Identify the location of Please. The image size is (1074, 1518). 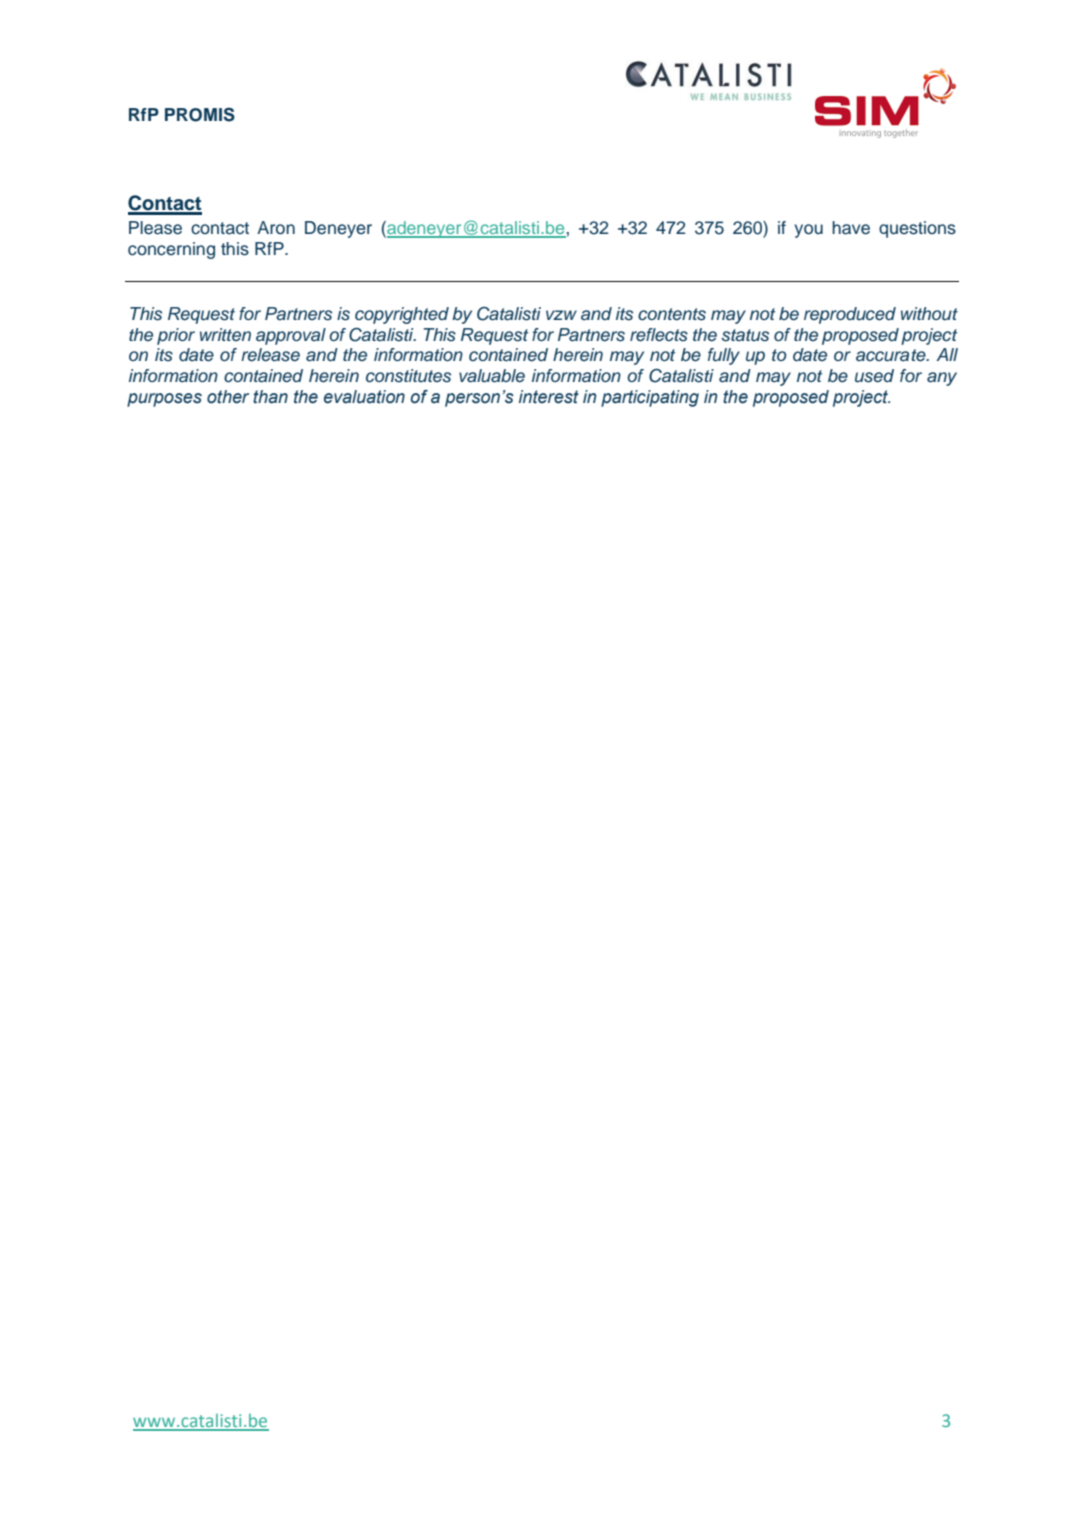
(155, 228).
